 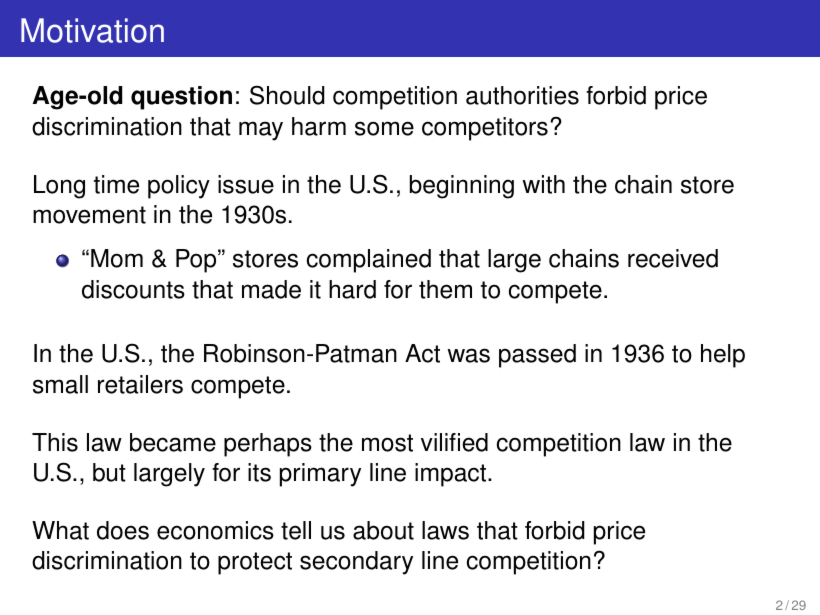 I want to click on authorities, so click(x=522, y=95).
